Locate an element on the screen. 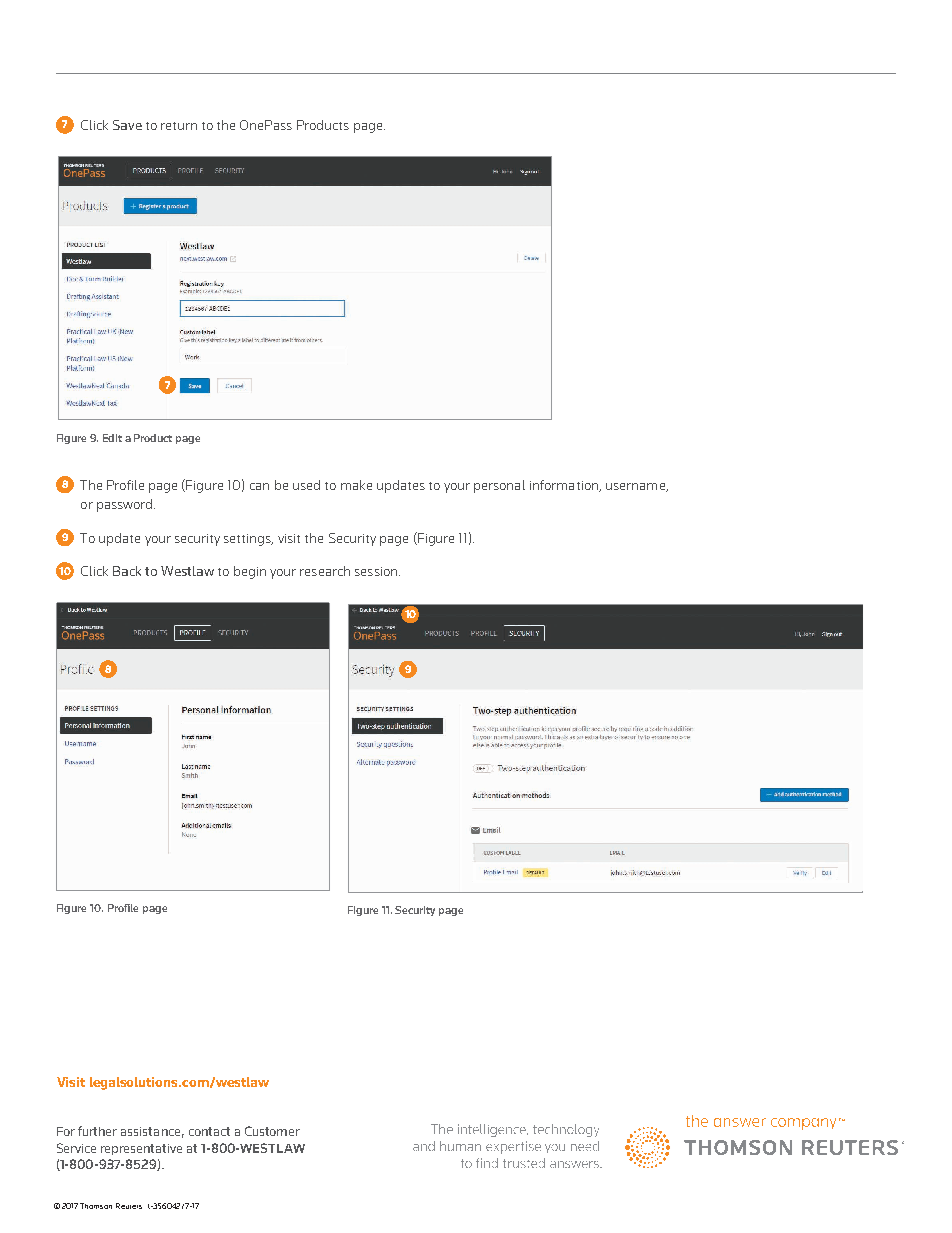 The image size is (952, 1233). Customer is located at coordinates (272, 1131).
